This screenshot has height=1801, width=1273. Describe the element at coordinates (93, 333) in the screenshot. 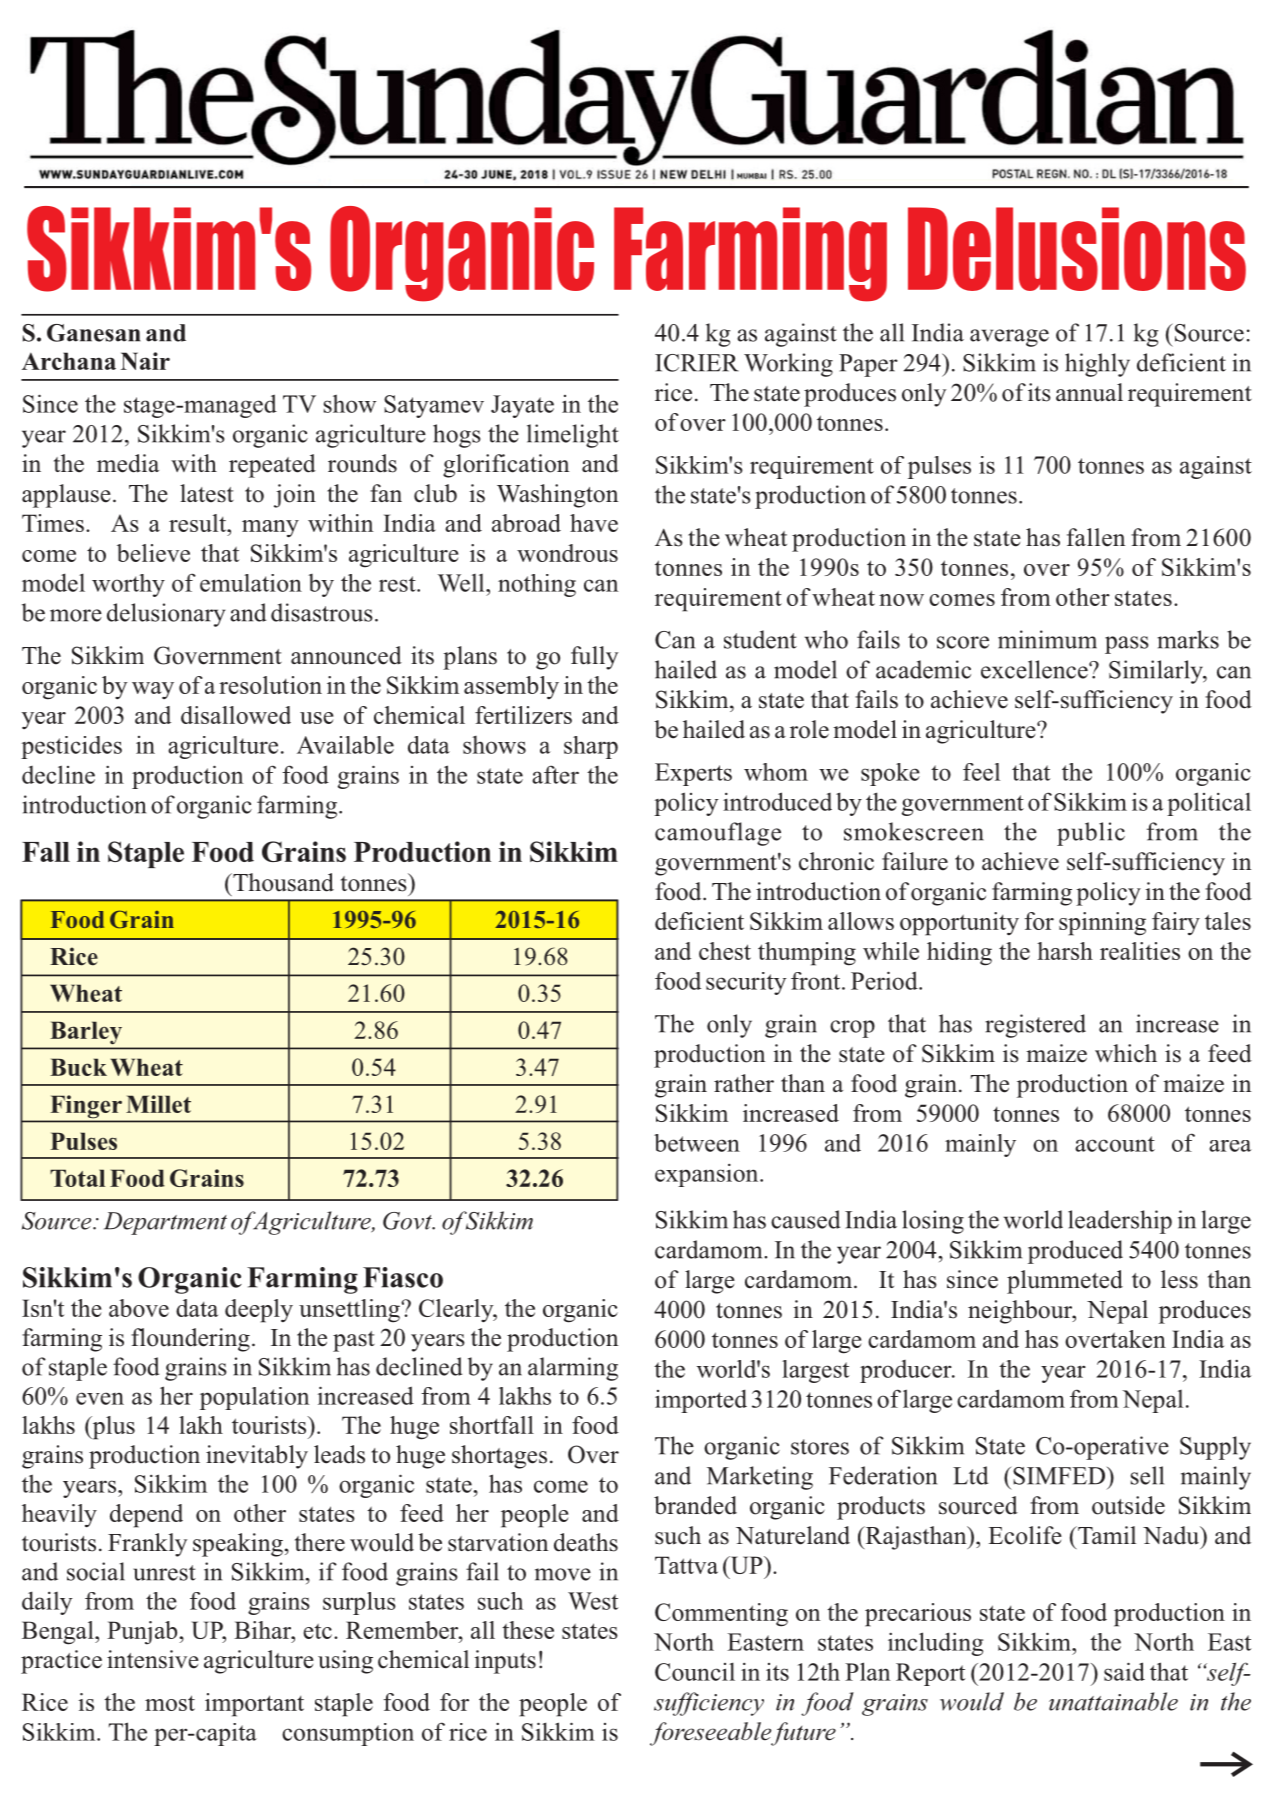

I see `Ganesan` at that location.
